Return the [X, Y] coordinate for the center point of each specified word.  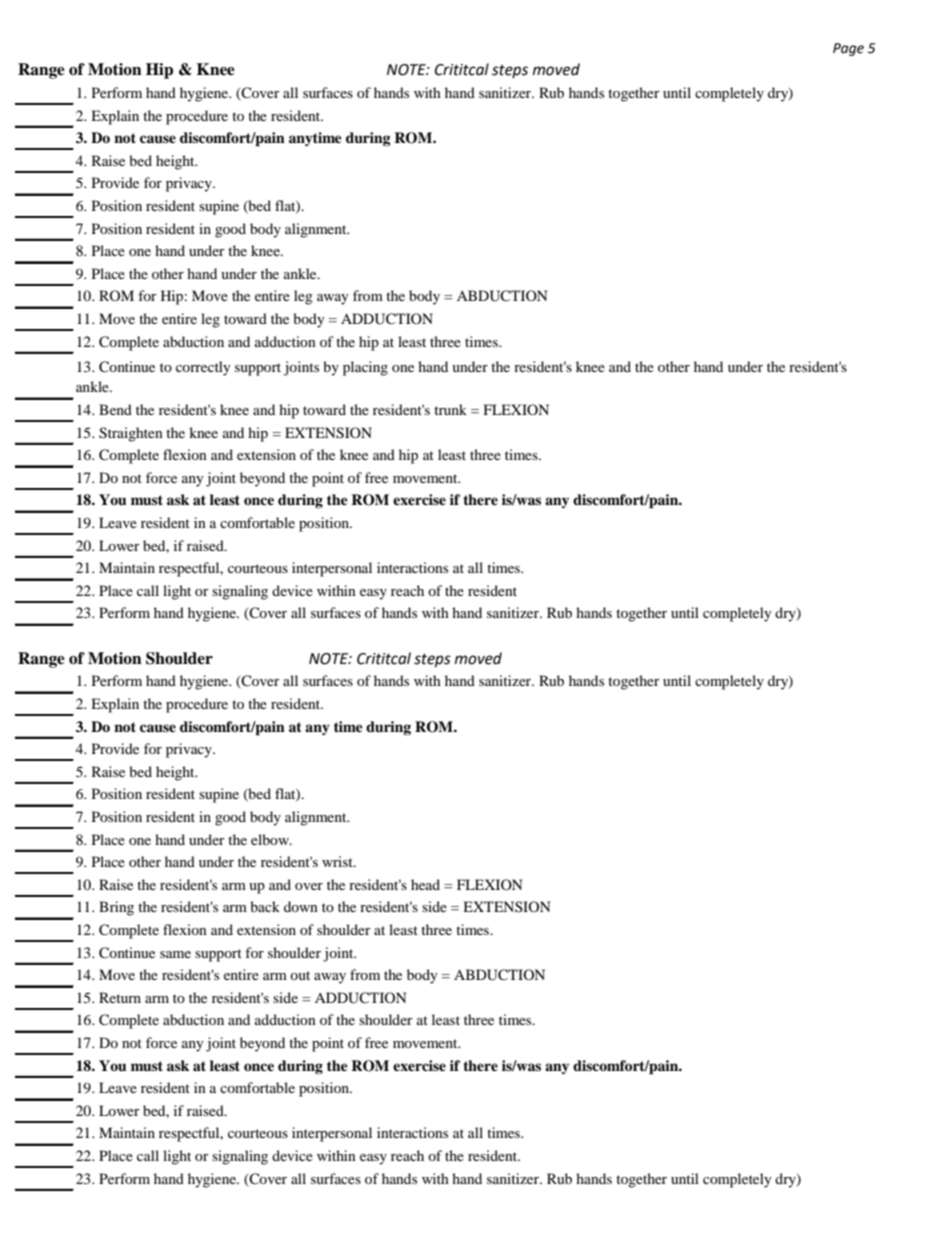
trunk [450, 409]
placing [365, 368]
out [300, 975]
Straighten [131, 434]
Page [848, 49]
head [425, 884]
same [175, 954]
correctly [203, 368]
